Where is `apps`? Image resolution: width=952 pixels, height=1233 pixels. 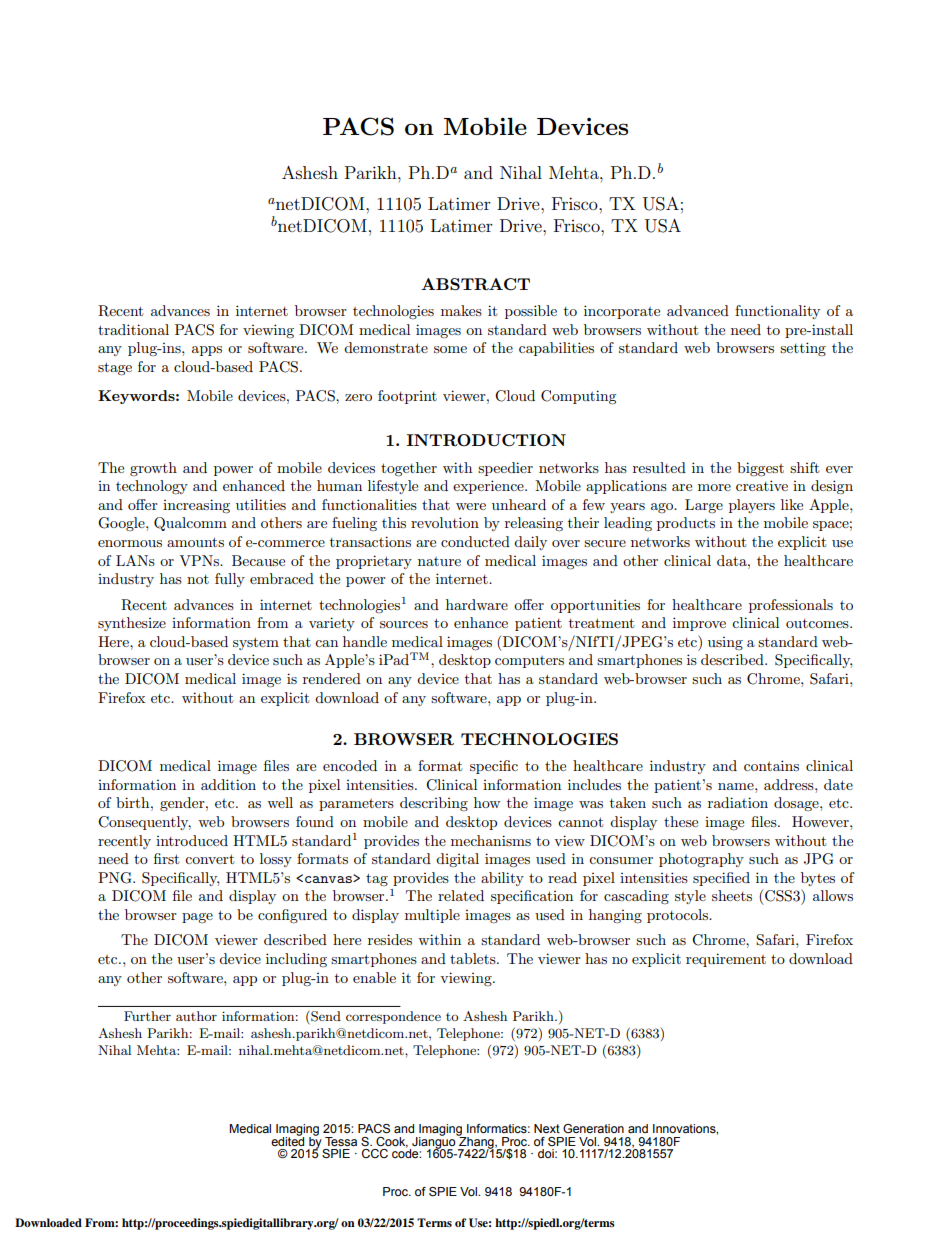 apps is located at coordinates (207, 351).
